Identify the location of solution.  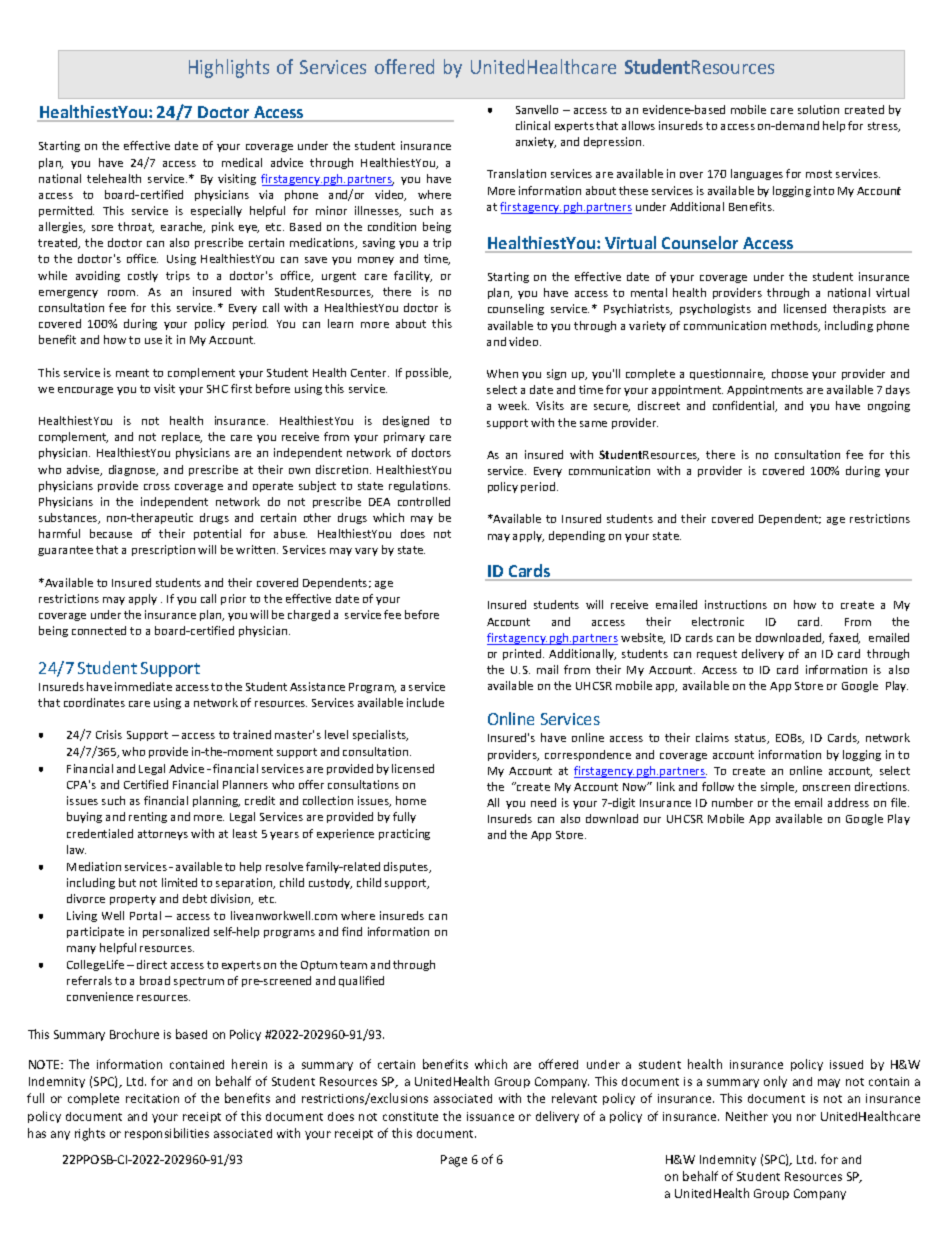
(818, 109).
